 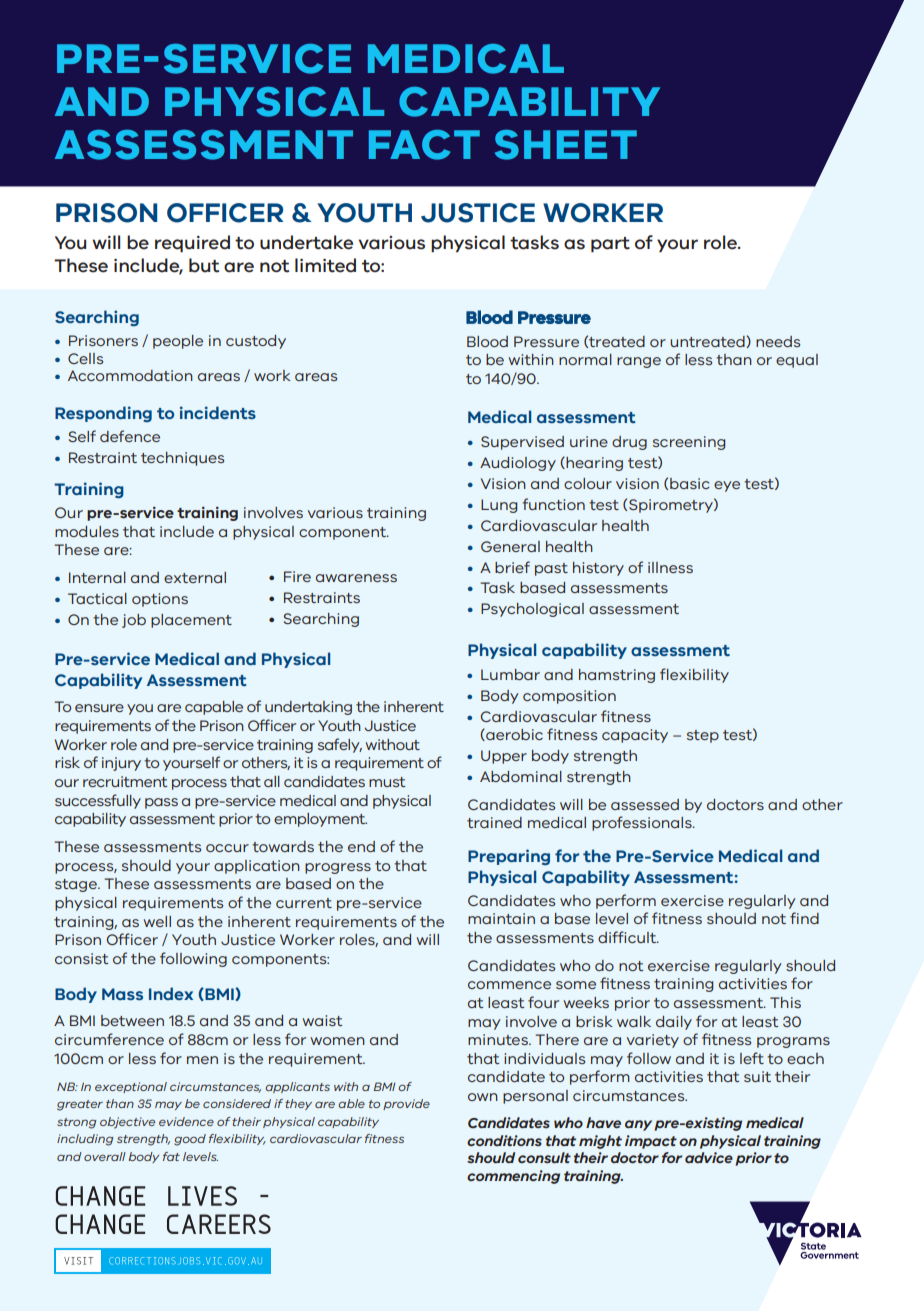 I want to click on fat, so click(x=171, y=1156).
